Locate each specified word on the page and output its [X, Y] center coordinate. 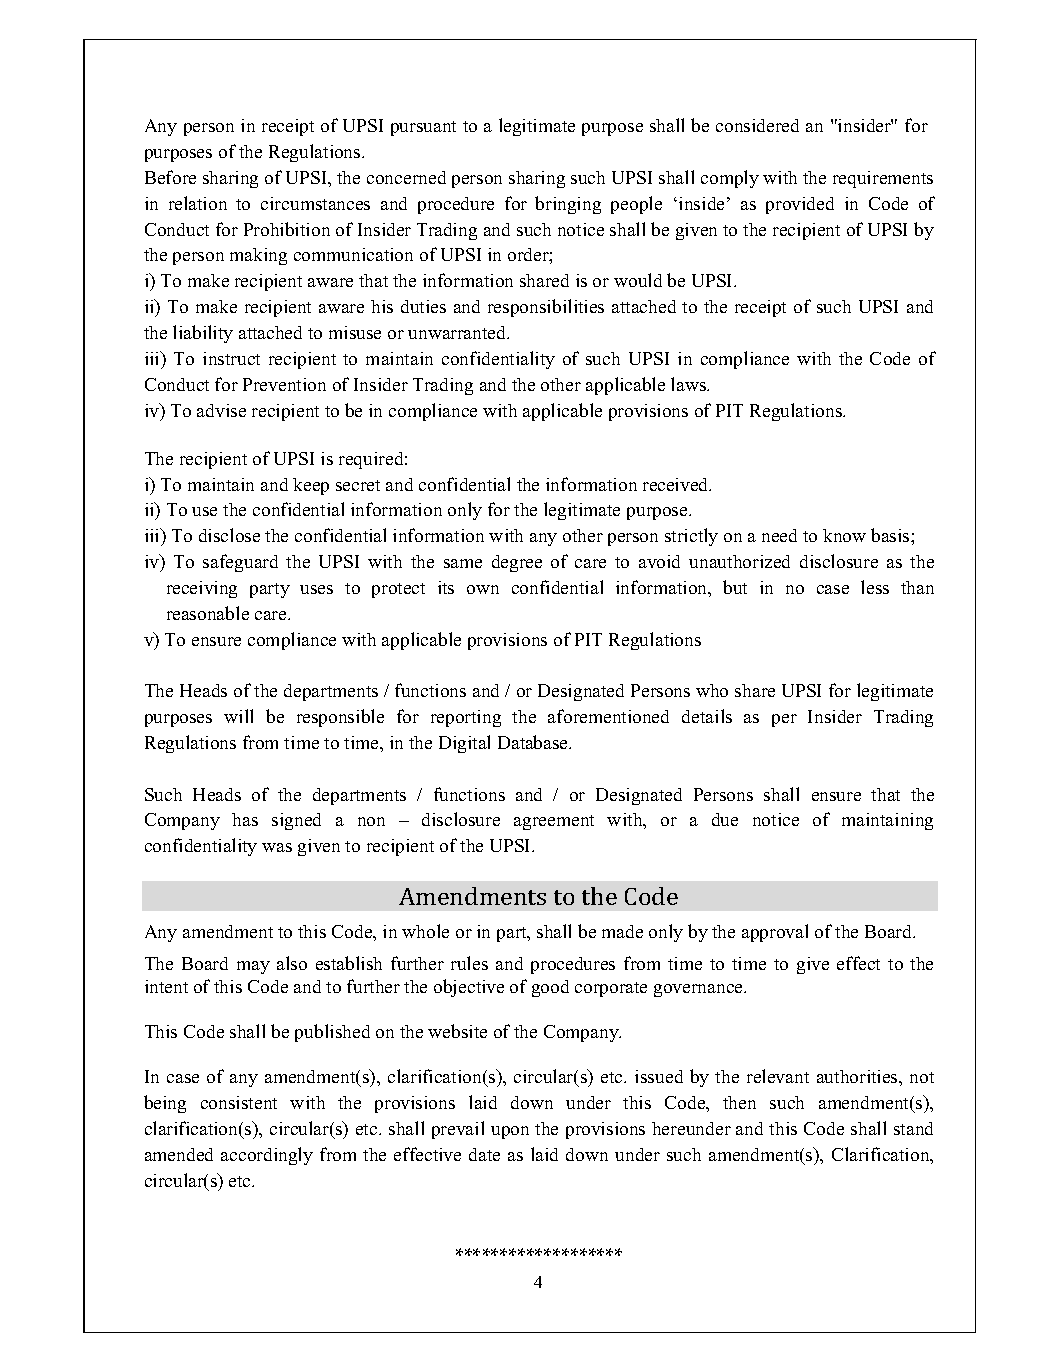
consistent [239, 1102]
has [245, 819]
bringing [568, 205]
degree [517, 563]
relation [198, 203]
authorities [858, 1076]
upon [510, 1132]
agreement [554, 822]
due [725, 819]
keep [311, 486]
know [844, 535]
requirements [883, 179]
